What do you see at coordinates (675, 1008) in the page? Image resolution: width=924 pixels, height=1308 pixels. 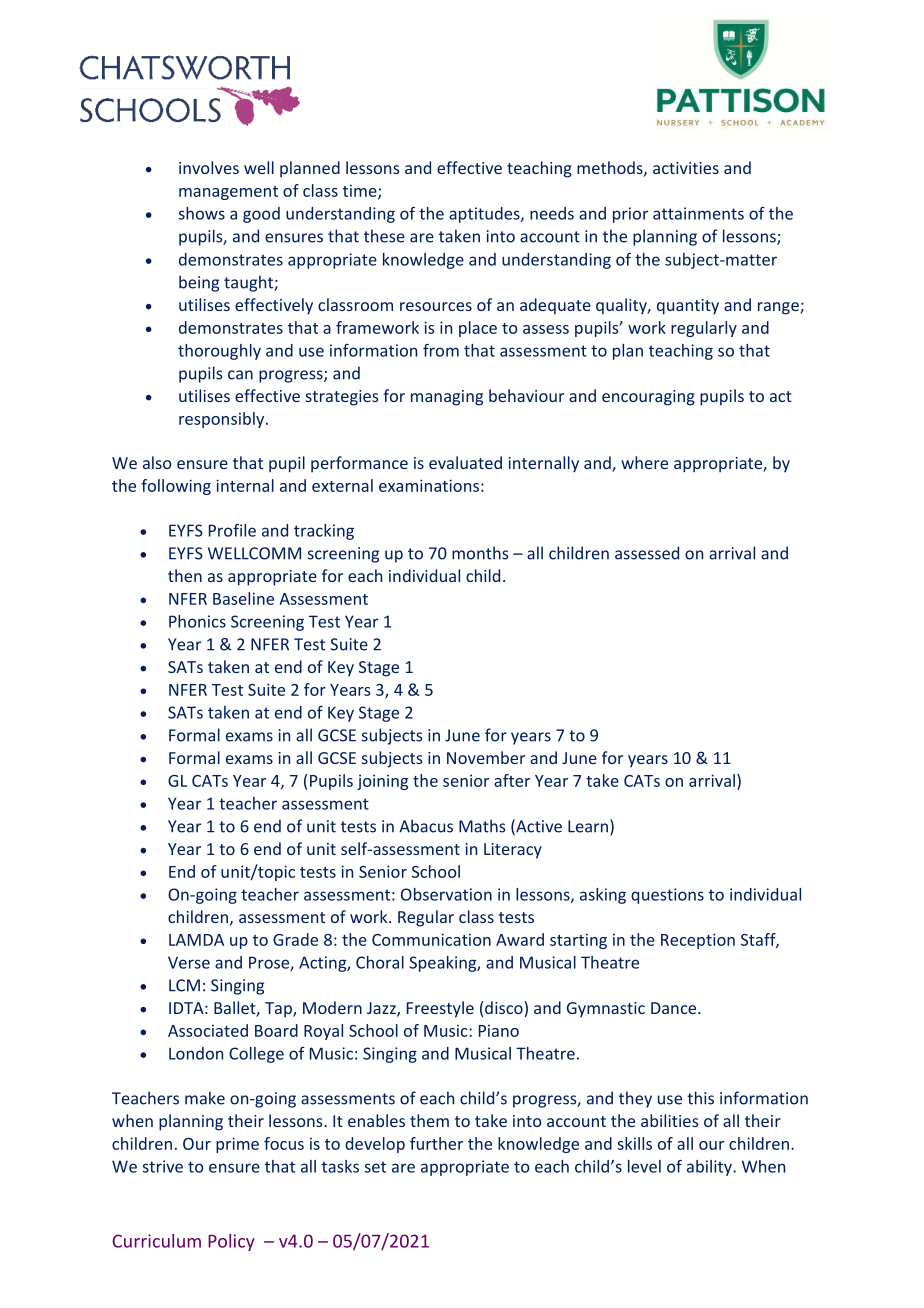 I see `Dance` at bounding box center [675, 1008].
